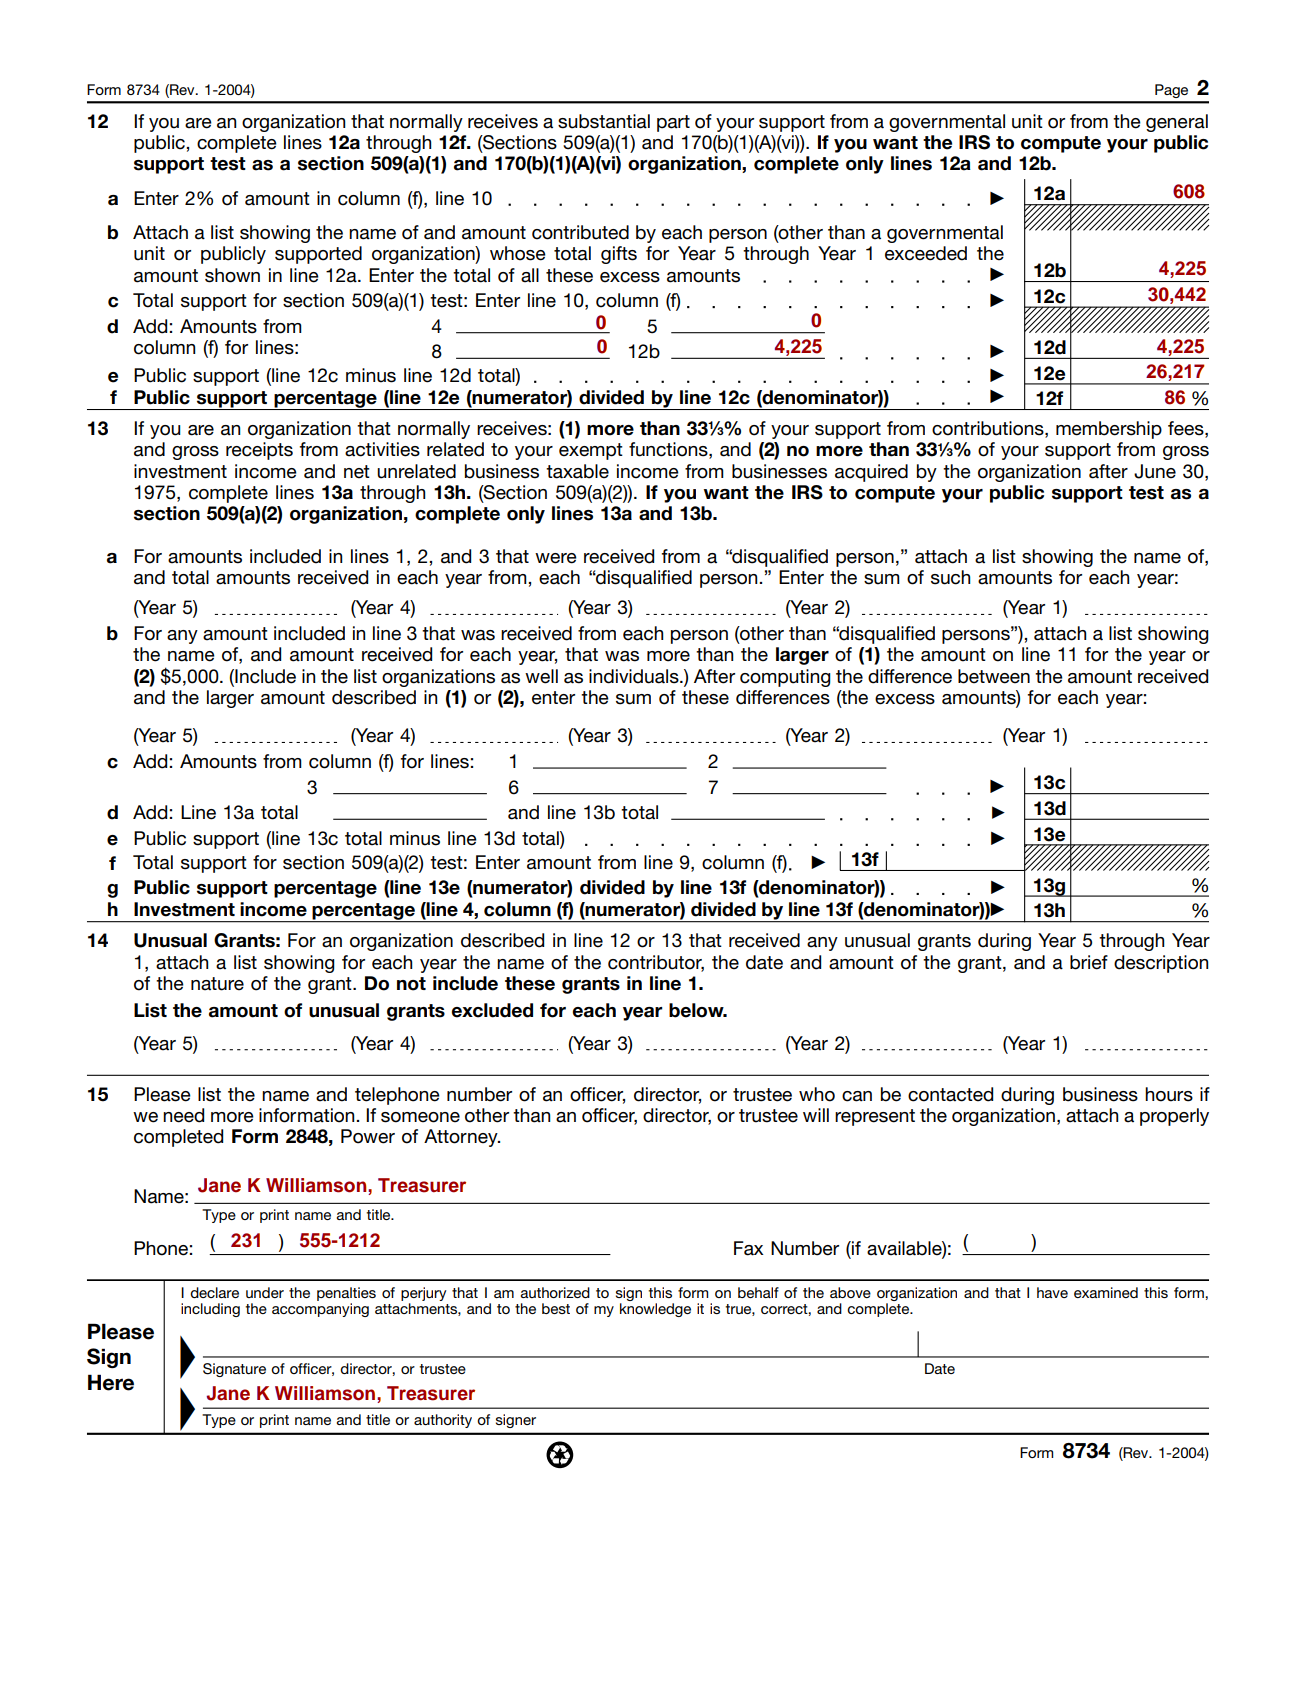  I want to click on including, so click(210, 1310).
